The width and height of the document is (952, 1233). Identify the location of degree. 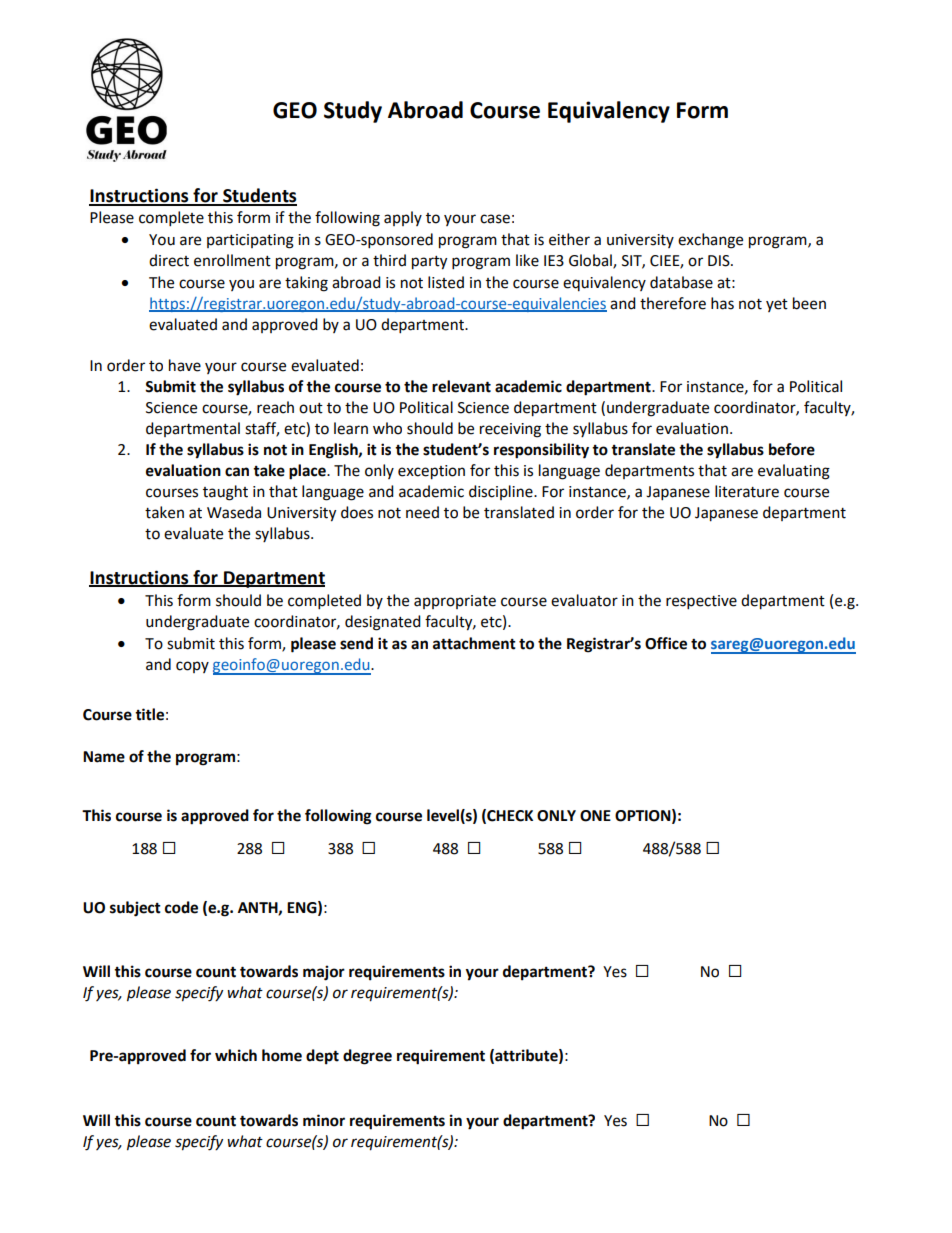
(367, 1057).
